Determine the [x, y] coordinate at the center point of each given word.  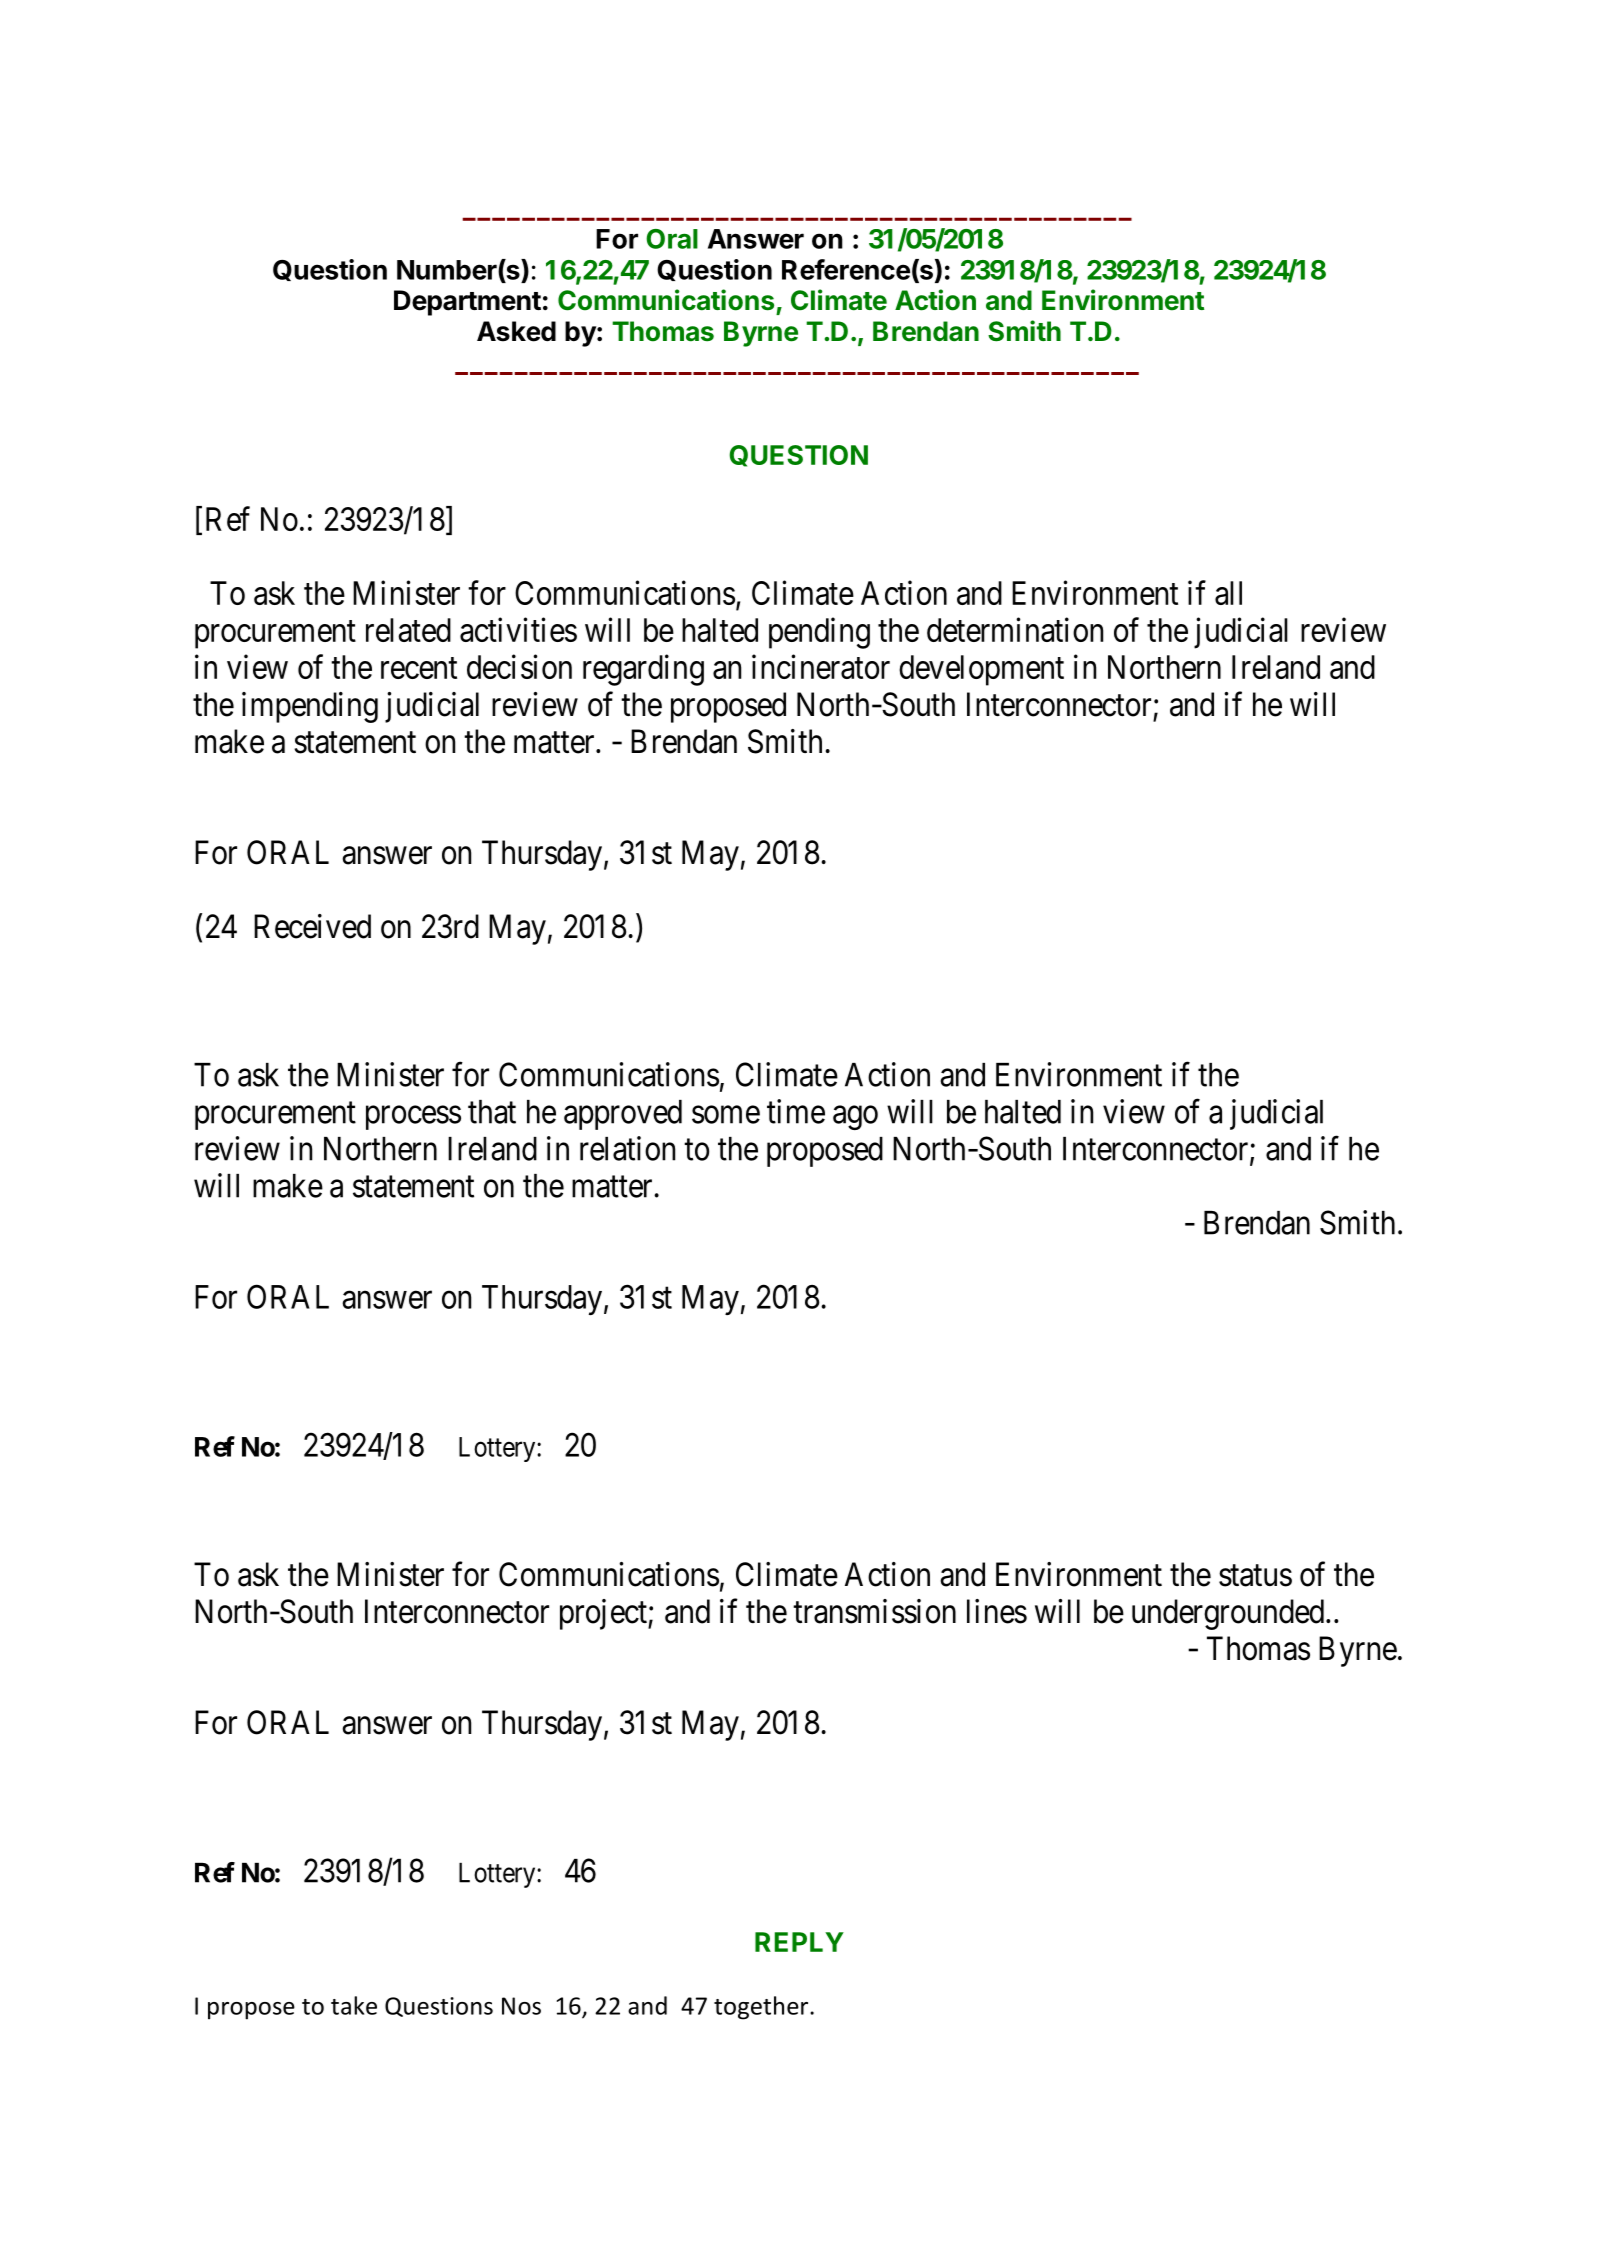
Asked [516, 331]
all [1228, 593]
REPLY [799, 1942]
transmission [874, 1611]
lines [997, 1611]
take [354, 2005]
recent [419, 668]
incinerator [821, 666]
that [492, 1112]
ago [855, 1118]
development [981, 670]
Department [467, 303]
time [796, 1111]
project [604, 1614]
